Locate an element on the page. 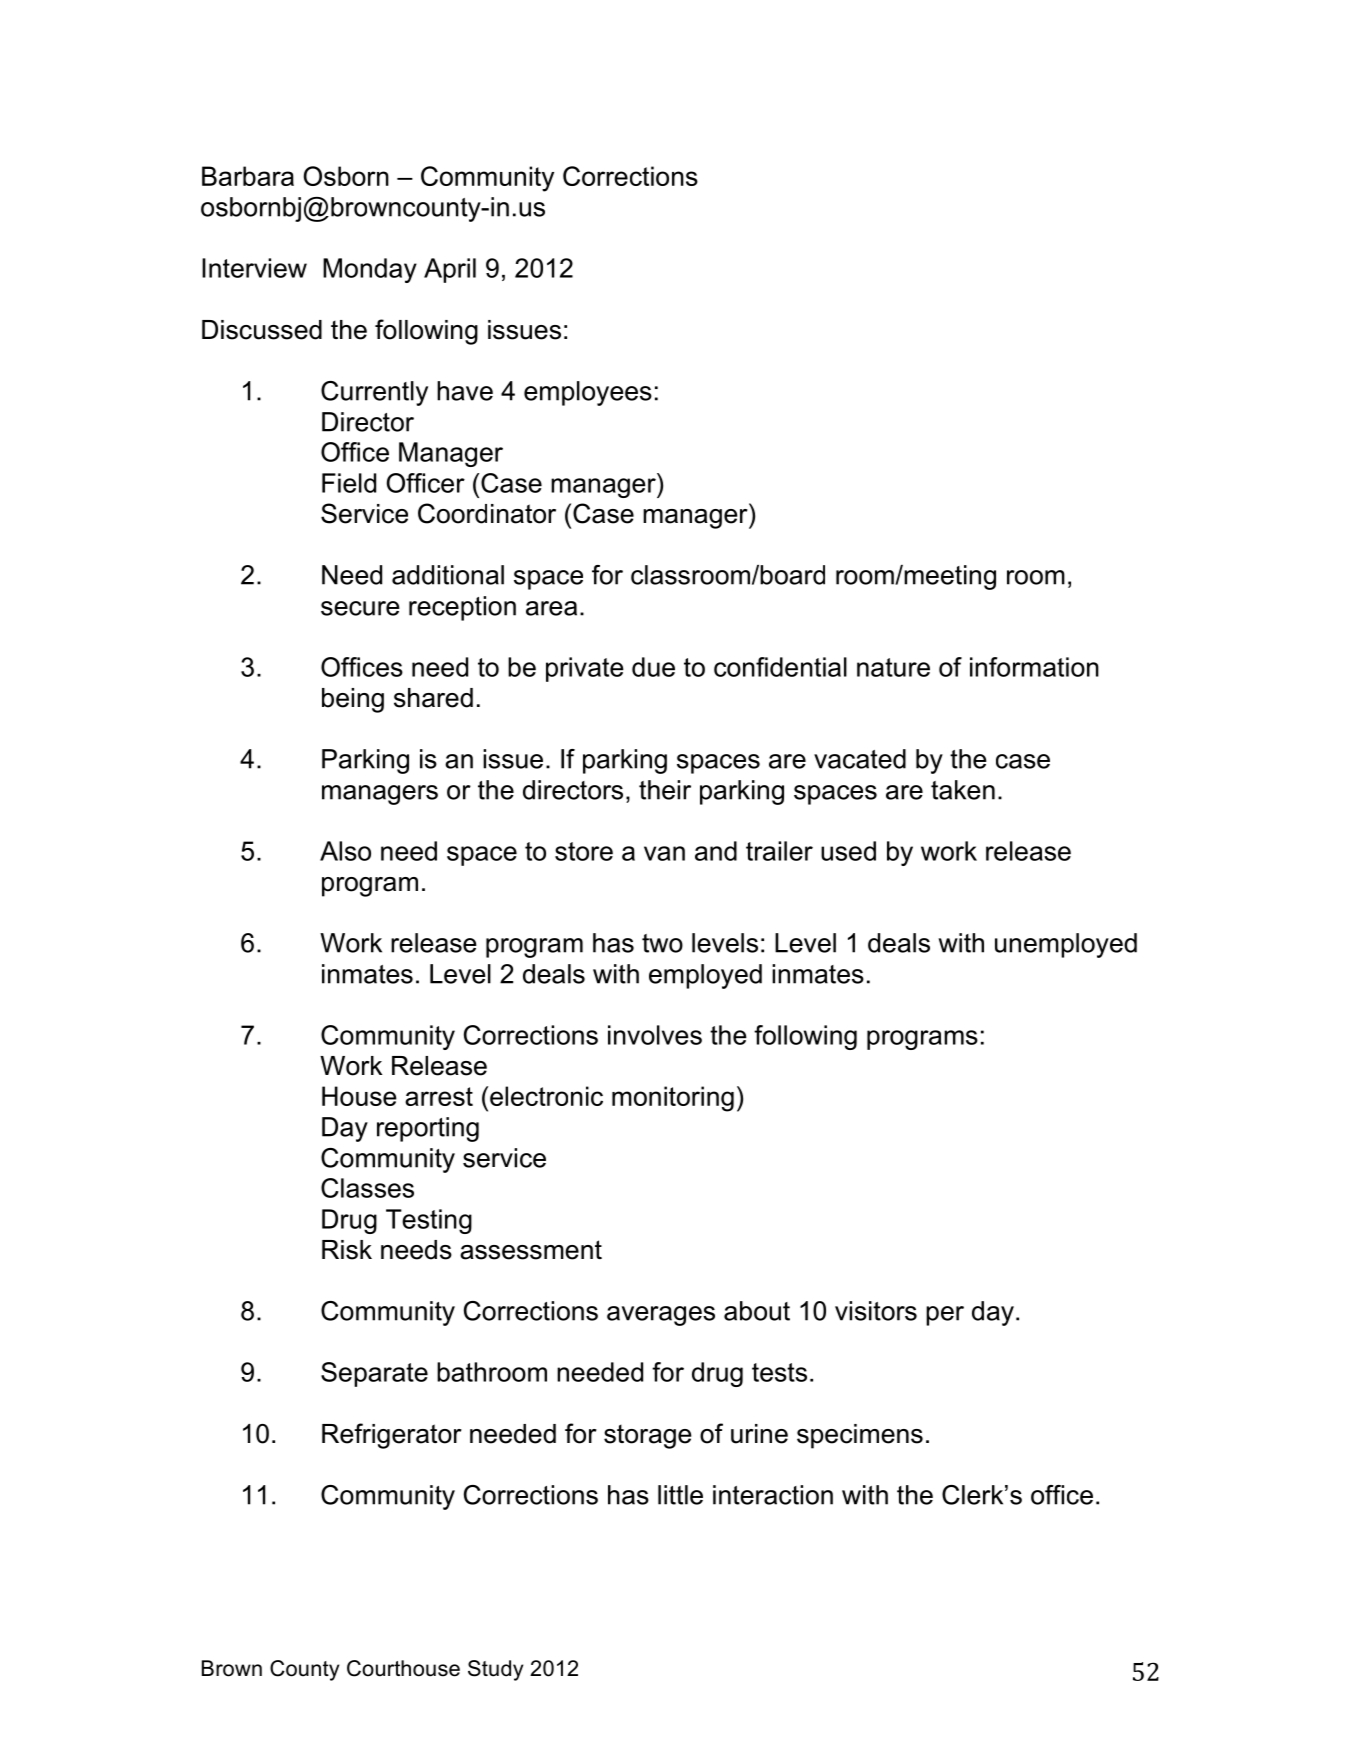 This page has width=1360, height=1760. little is located at coordinates (680, 1495).
